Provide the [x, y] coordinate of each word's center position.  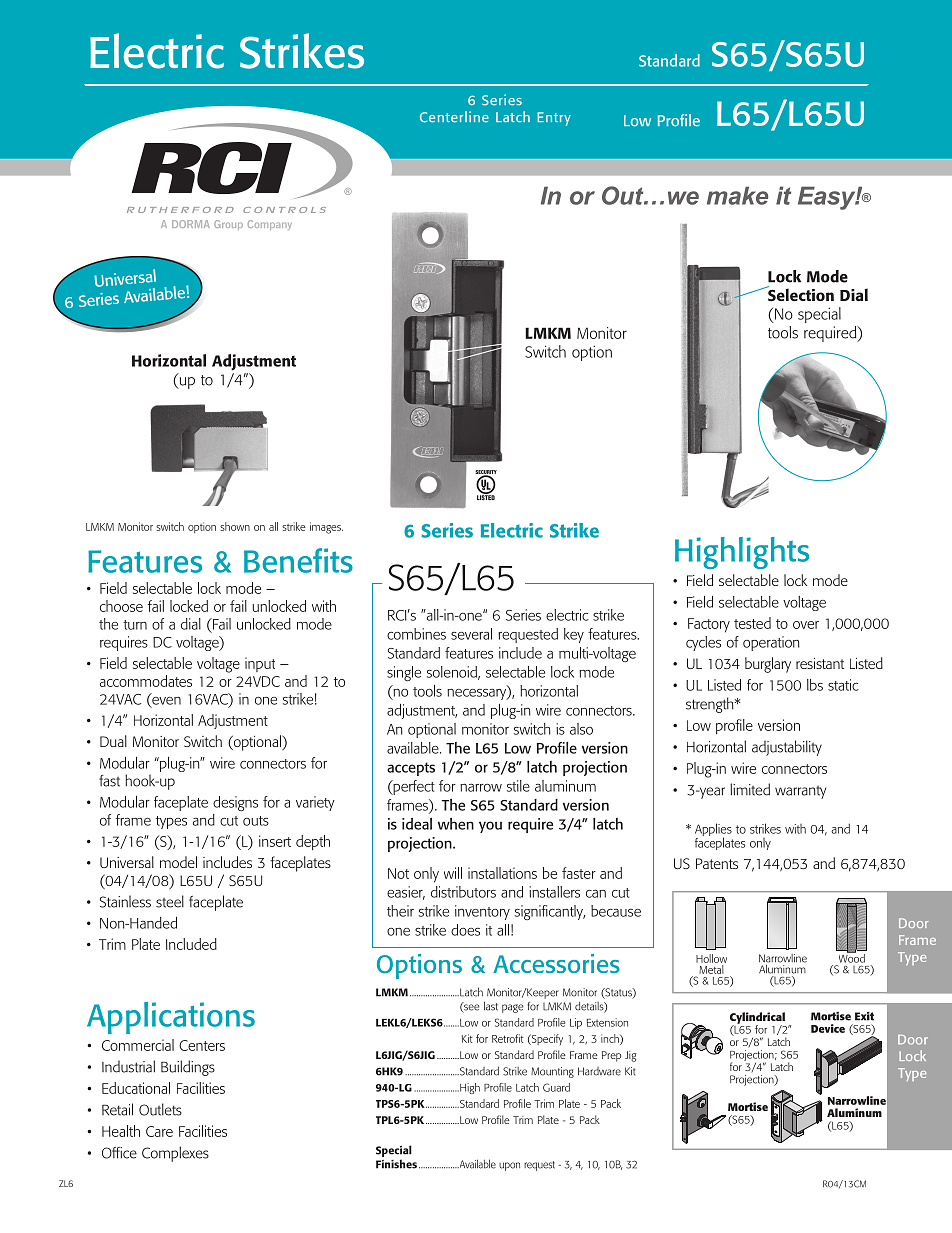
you [490, 827]
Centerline [454, 117]
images [326, 528]
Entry [554, 119]
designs [235, 803]
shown [235, 526]
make [737, 195]
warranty [800, 792]
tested [752, 623]
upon [509, 1166]
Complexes [175, 1154]
